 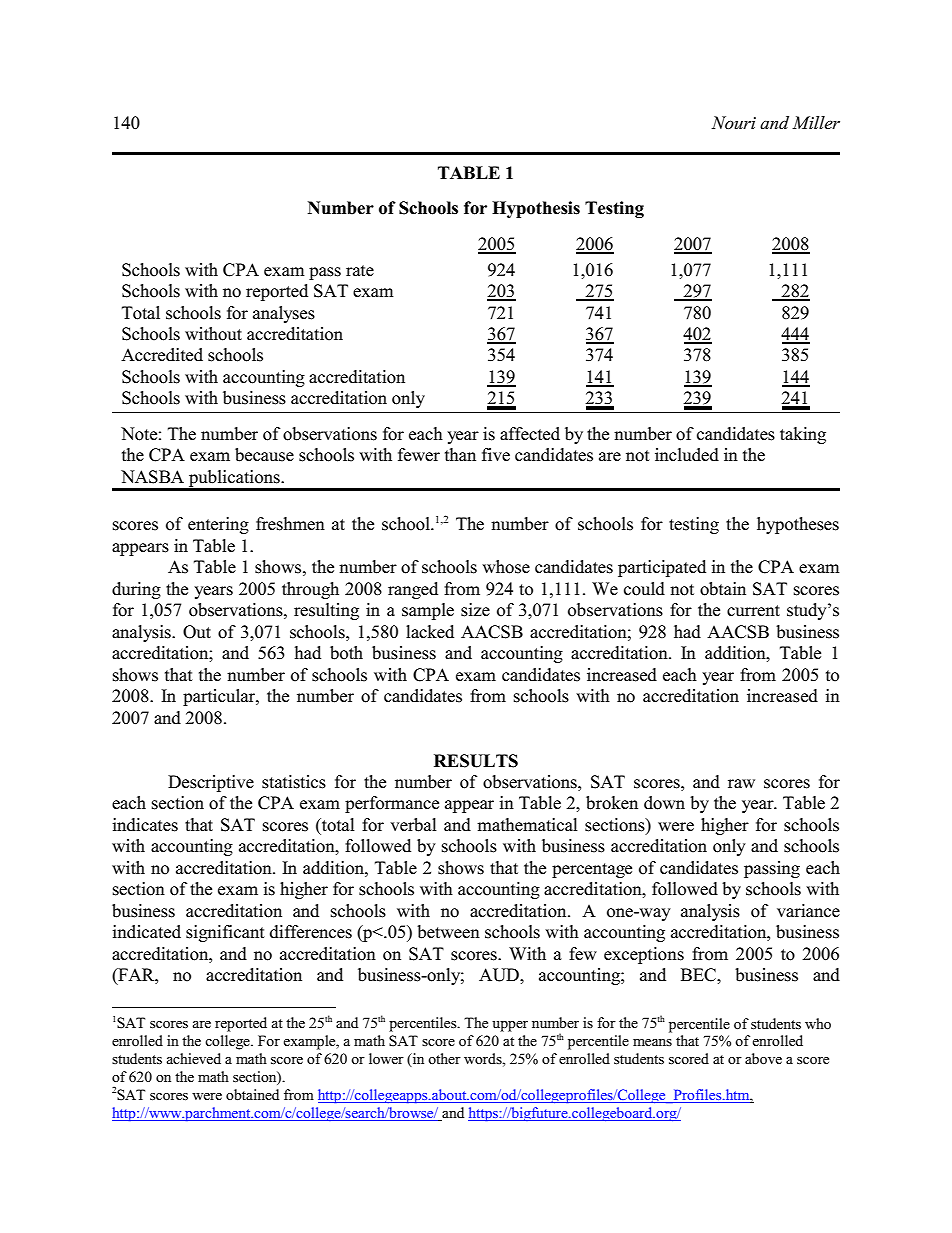 What do you see at coordinates (741, 783) in the screenshot?
I see `raw` at bounding box center [741, 783].
